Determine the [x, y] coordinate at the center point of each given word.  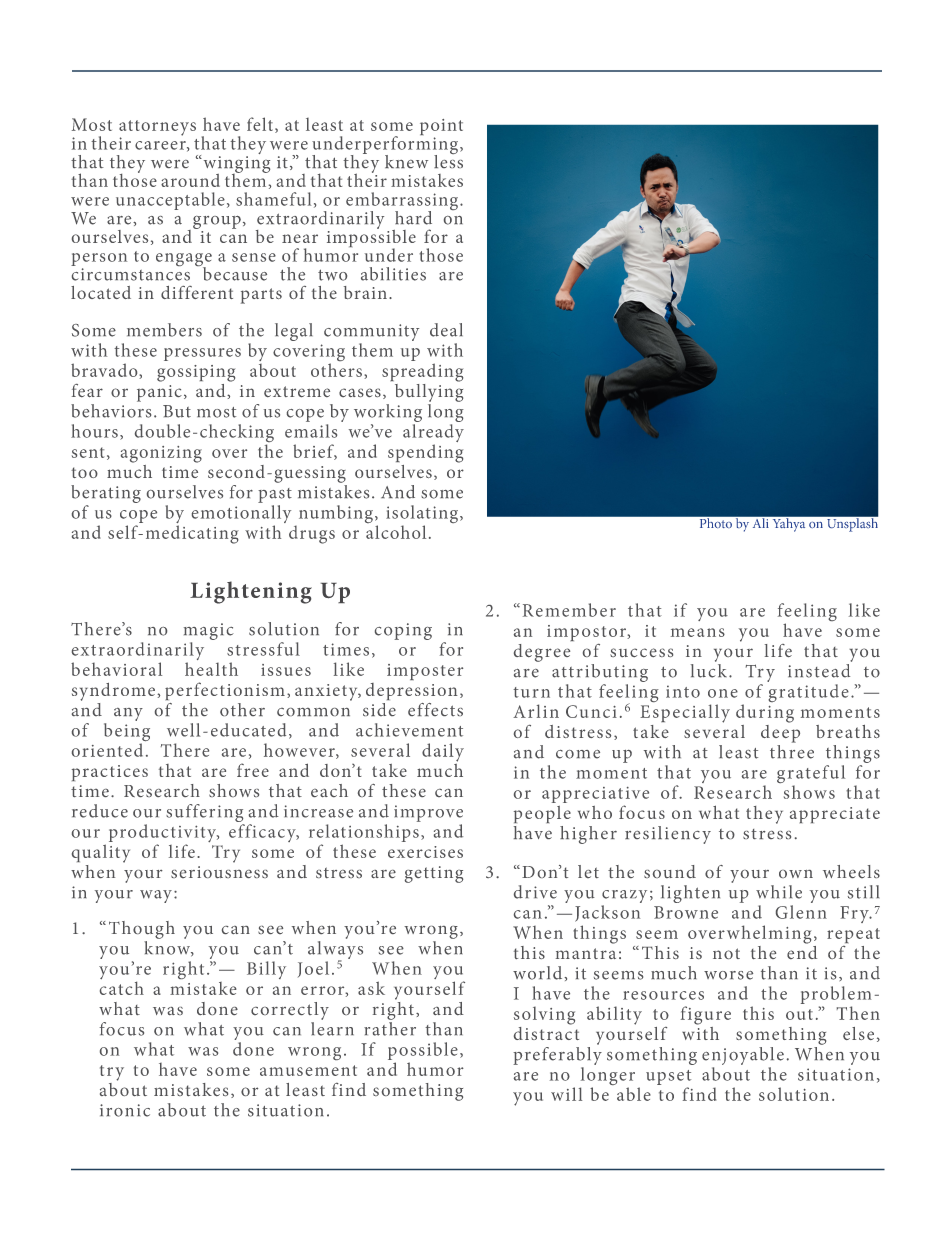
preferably [557, 1054]
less [448, 160]
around [190, 180]
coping [403, 631]
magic [209, 631]
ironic [125, 1110]
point [441, 128]
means [698, 632]
